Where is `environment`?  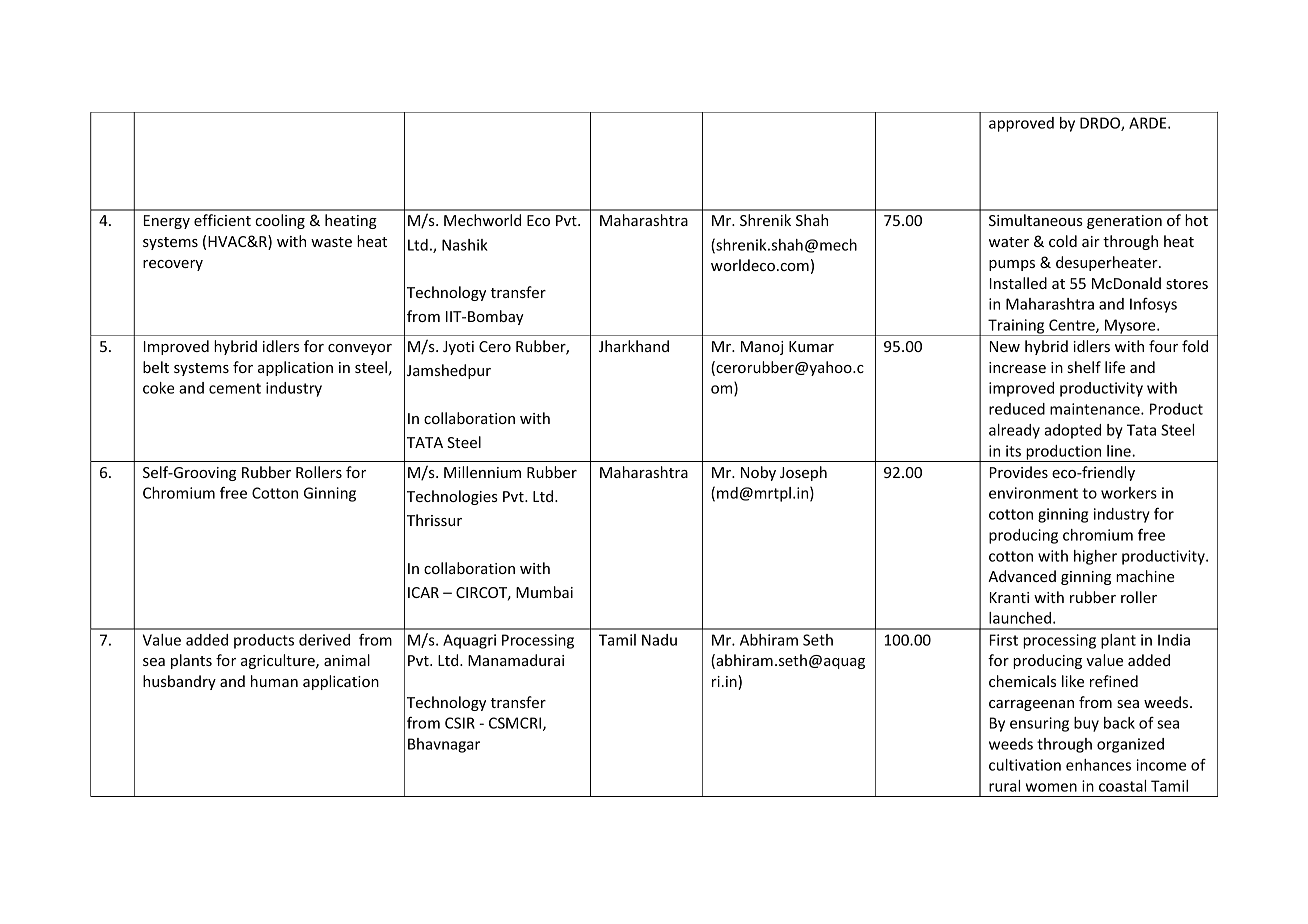 environment is located at coordinates (1033, 493).
